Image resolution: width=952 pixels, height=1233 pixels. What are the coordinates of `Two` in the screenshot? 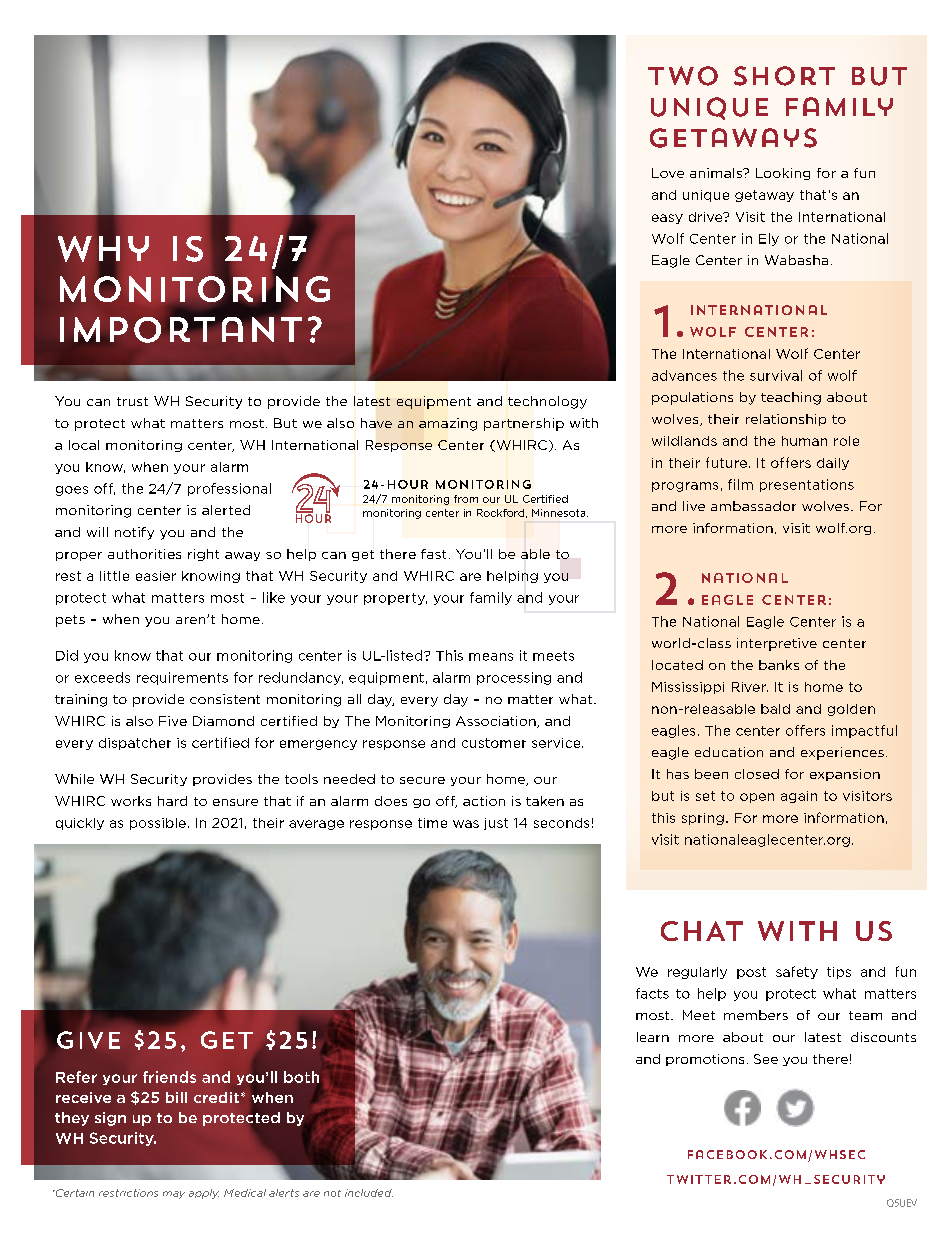 It's located at (683, 76).
